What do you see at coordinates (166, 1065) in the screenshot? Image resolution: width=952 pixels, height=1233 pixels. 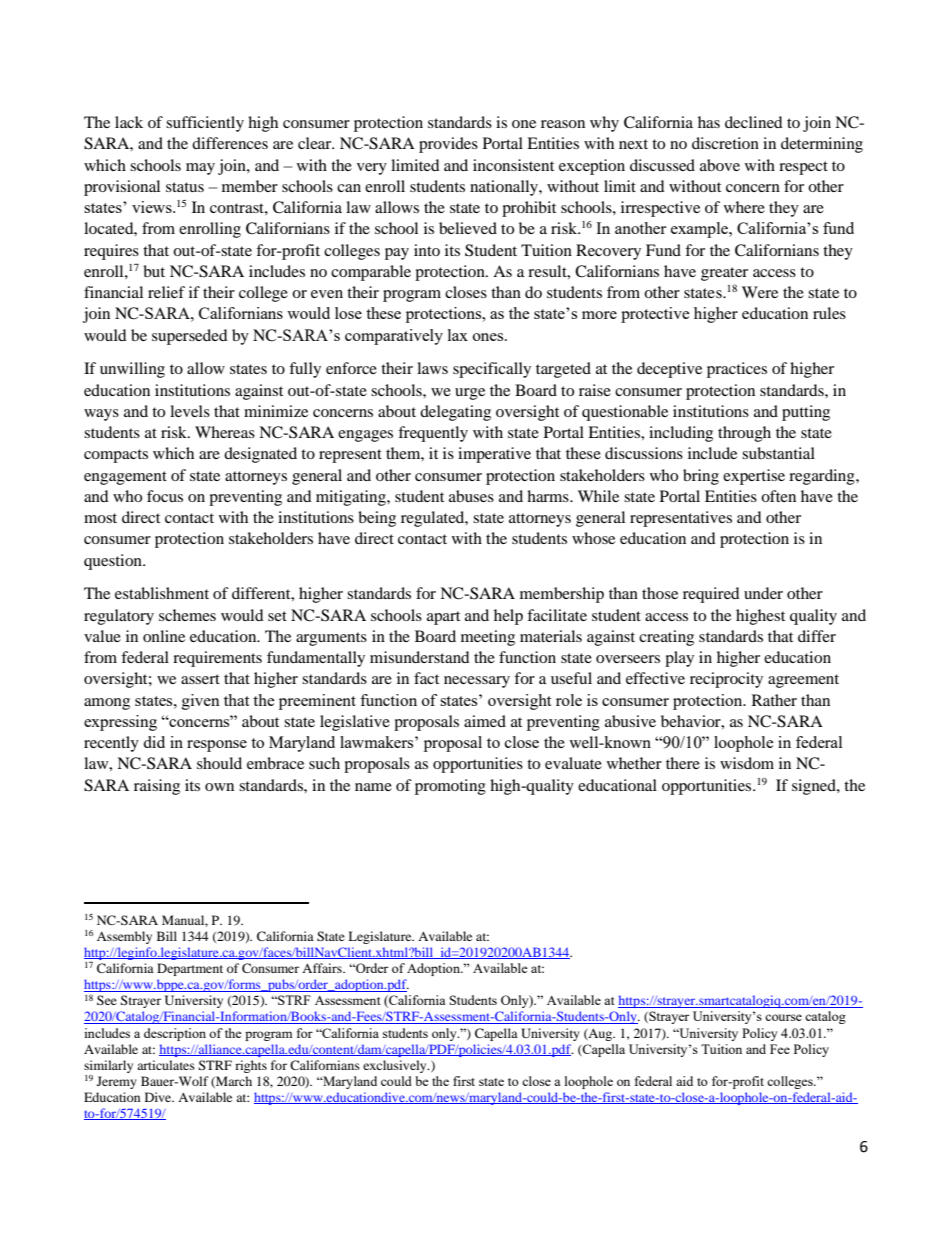 I see `articulates` at bounding box center [166, 1065].
